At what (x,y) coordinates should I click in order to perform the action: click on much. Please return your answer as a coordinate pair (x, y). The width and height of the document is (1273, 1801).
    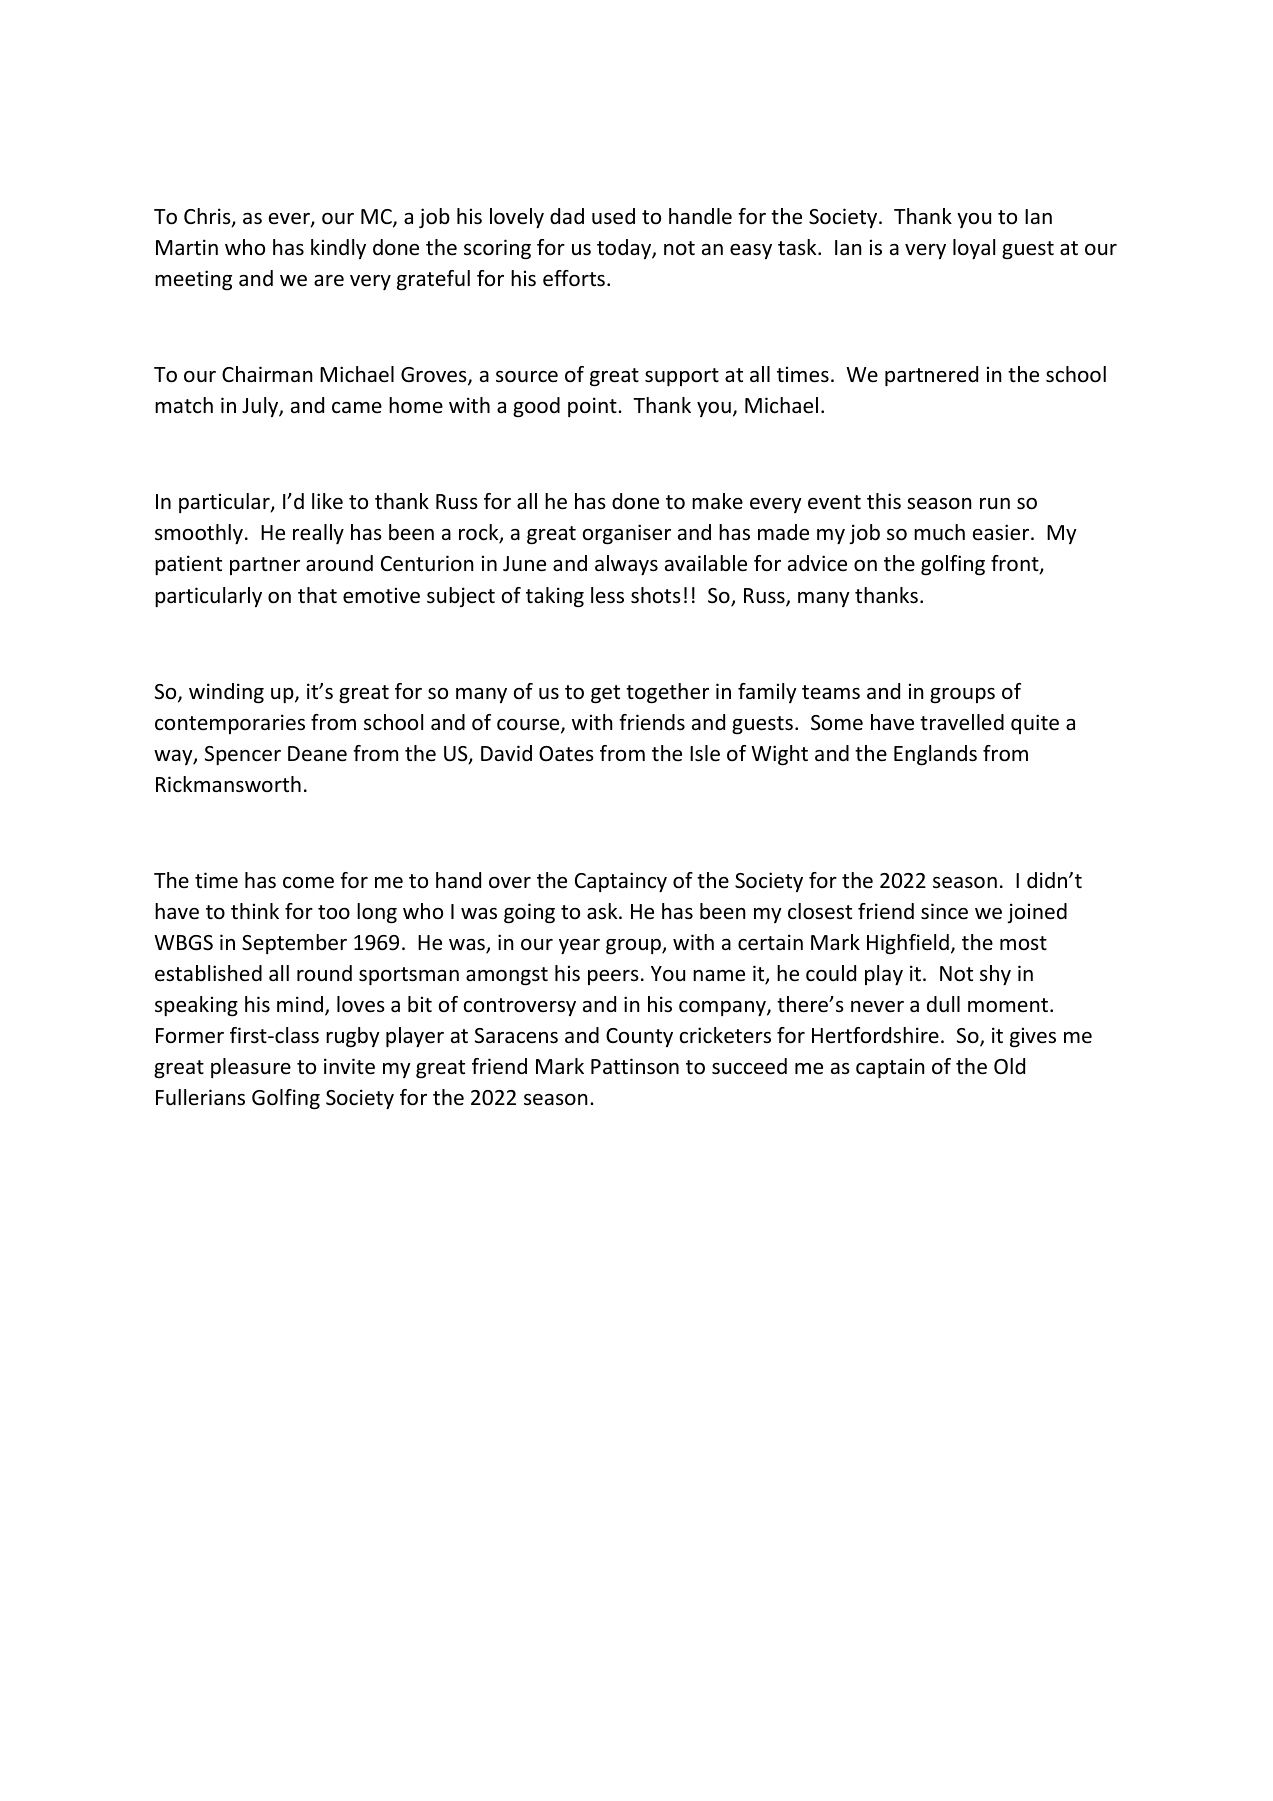
    Looking at the image, I should click on (939, 532).
